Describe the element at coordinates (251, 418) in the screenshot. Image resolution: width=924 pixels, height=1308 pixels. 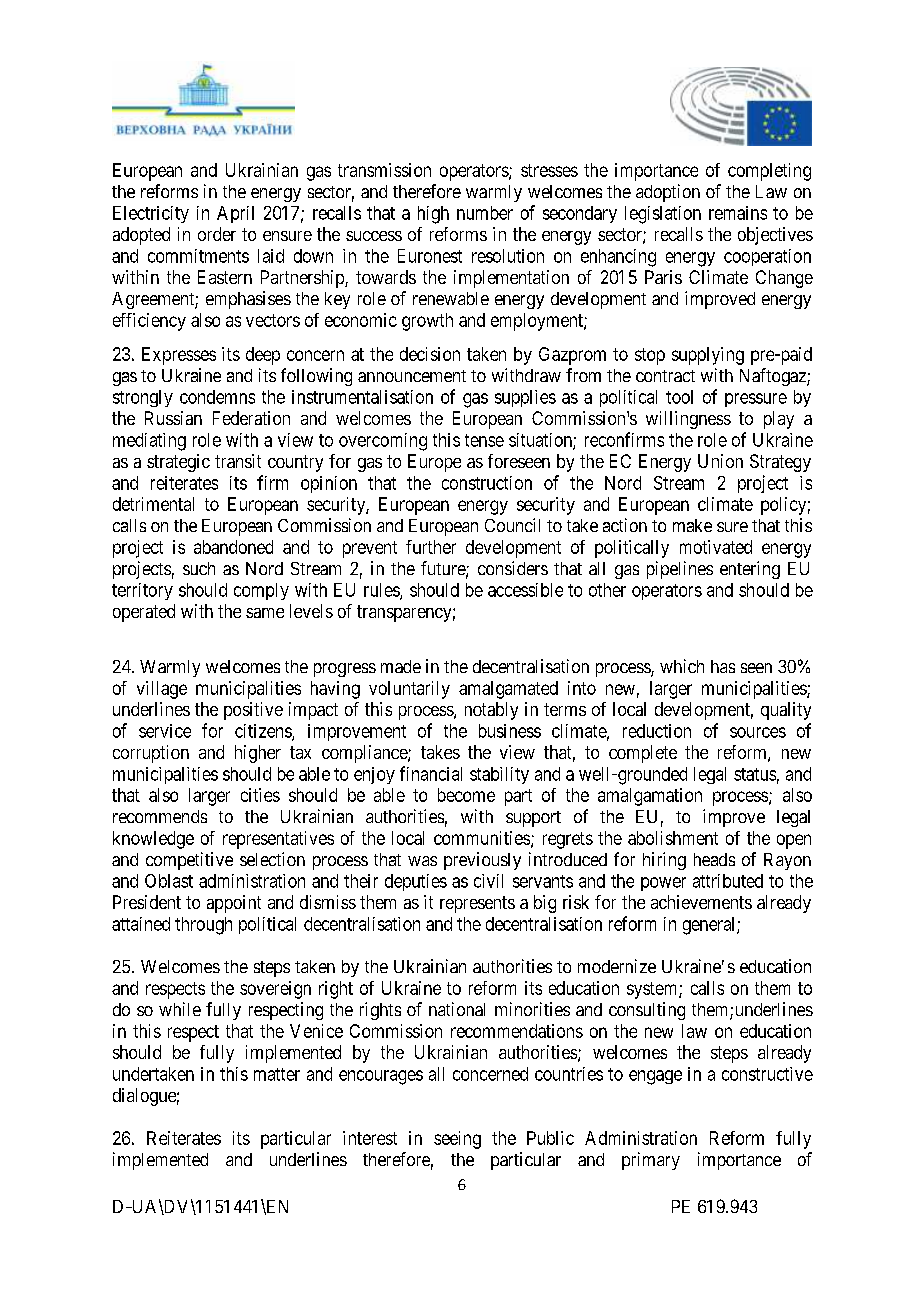
I see `Federation` at that location.
